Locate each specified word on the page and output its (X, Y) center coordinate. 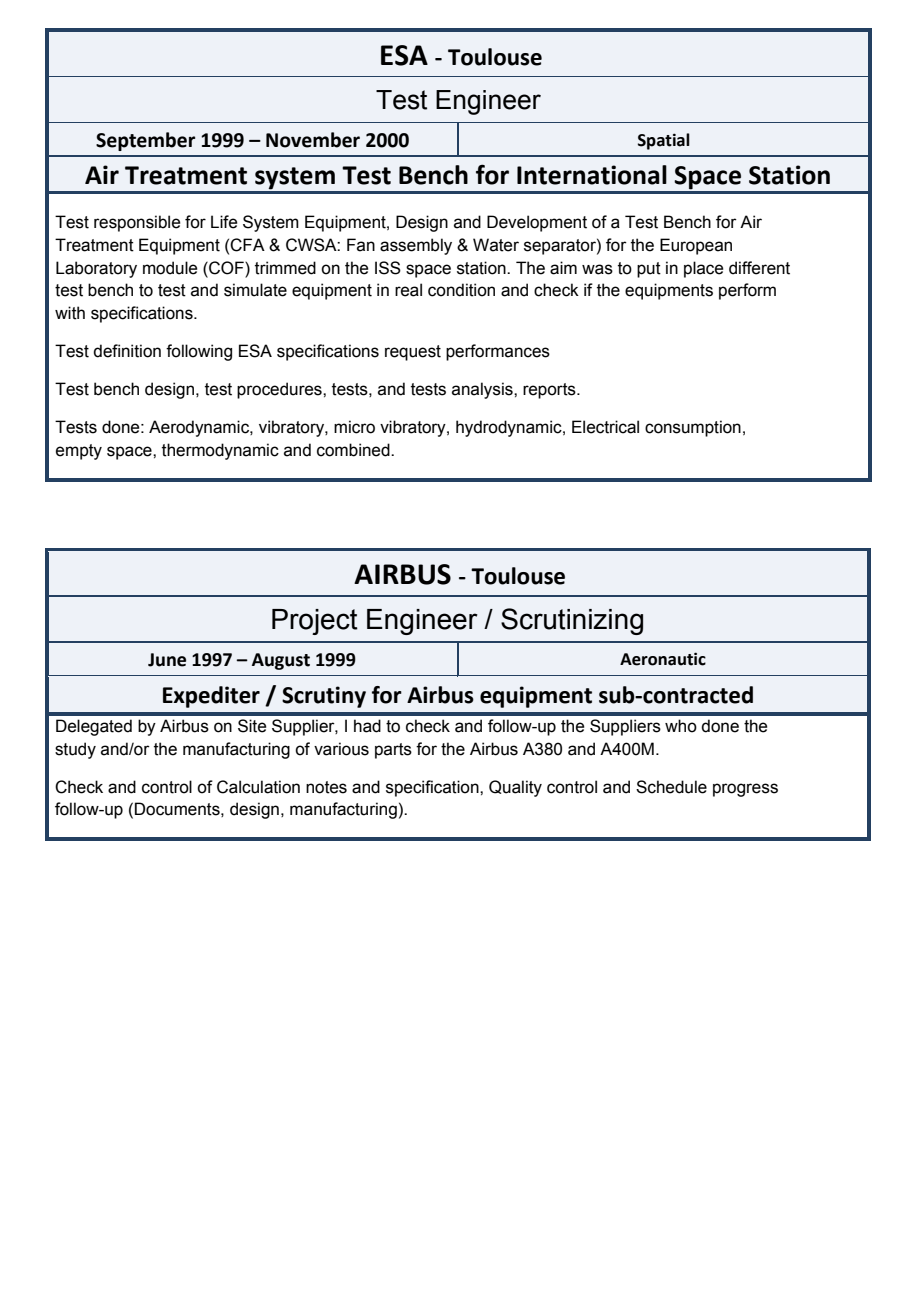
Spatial (664, 141)
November (313, 140)
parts (393, 751)
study (75, 750)
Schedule (671, 787)
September (145, 141)
